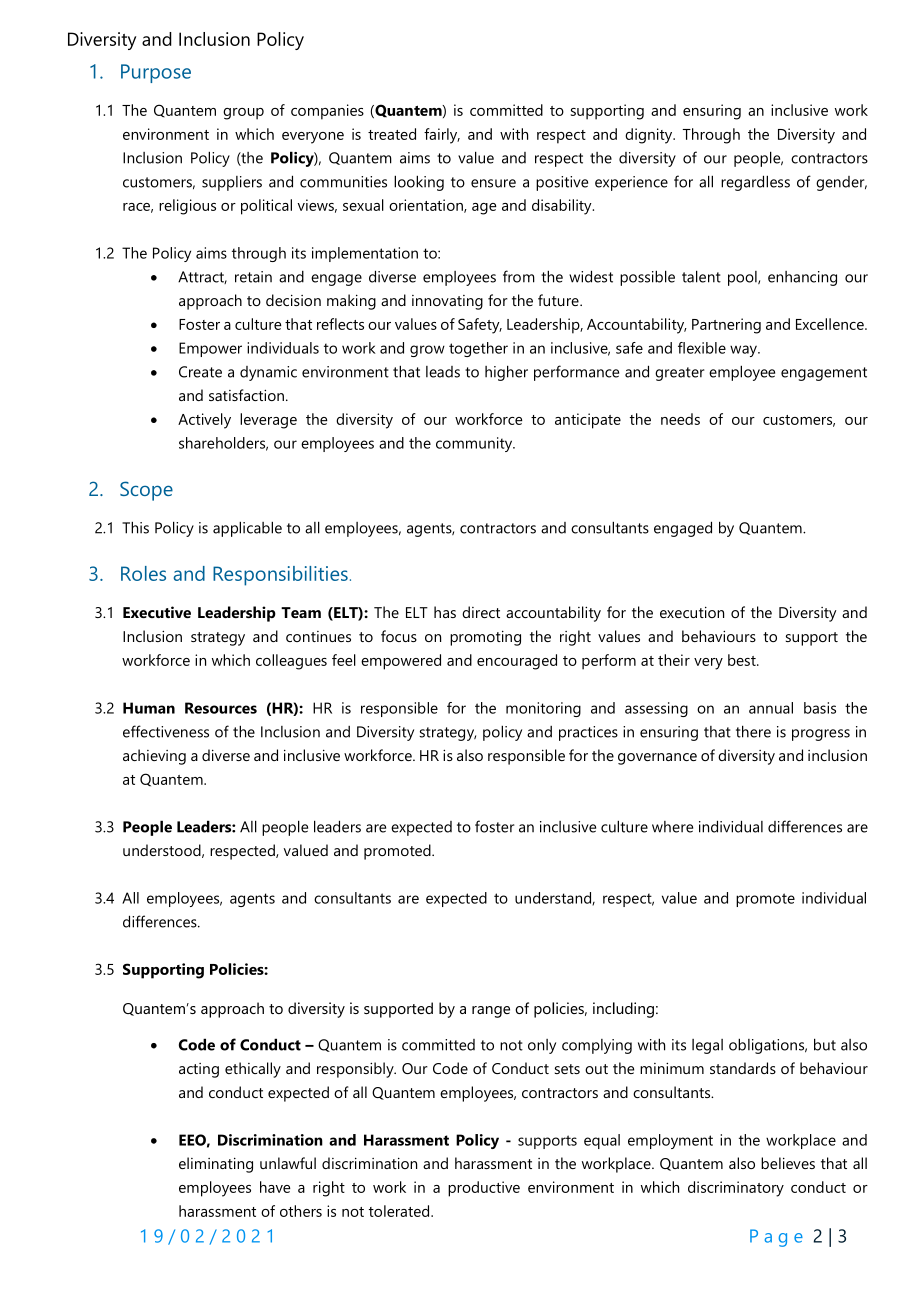 The height and width of the screenshot is (1308, 924). What do you see at coordinates (484, 1189) in the screenshot?
I see `productive` at bounding box center [484, 1189].
